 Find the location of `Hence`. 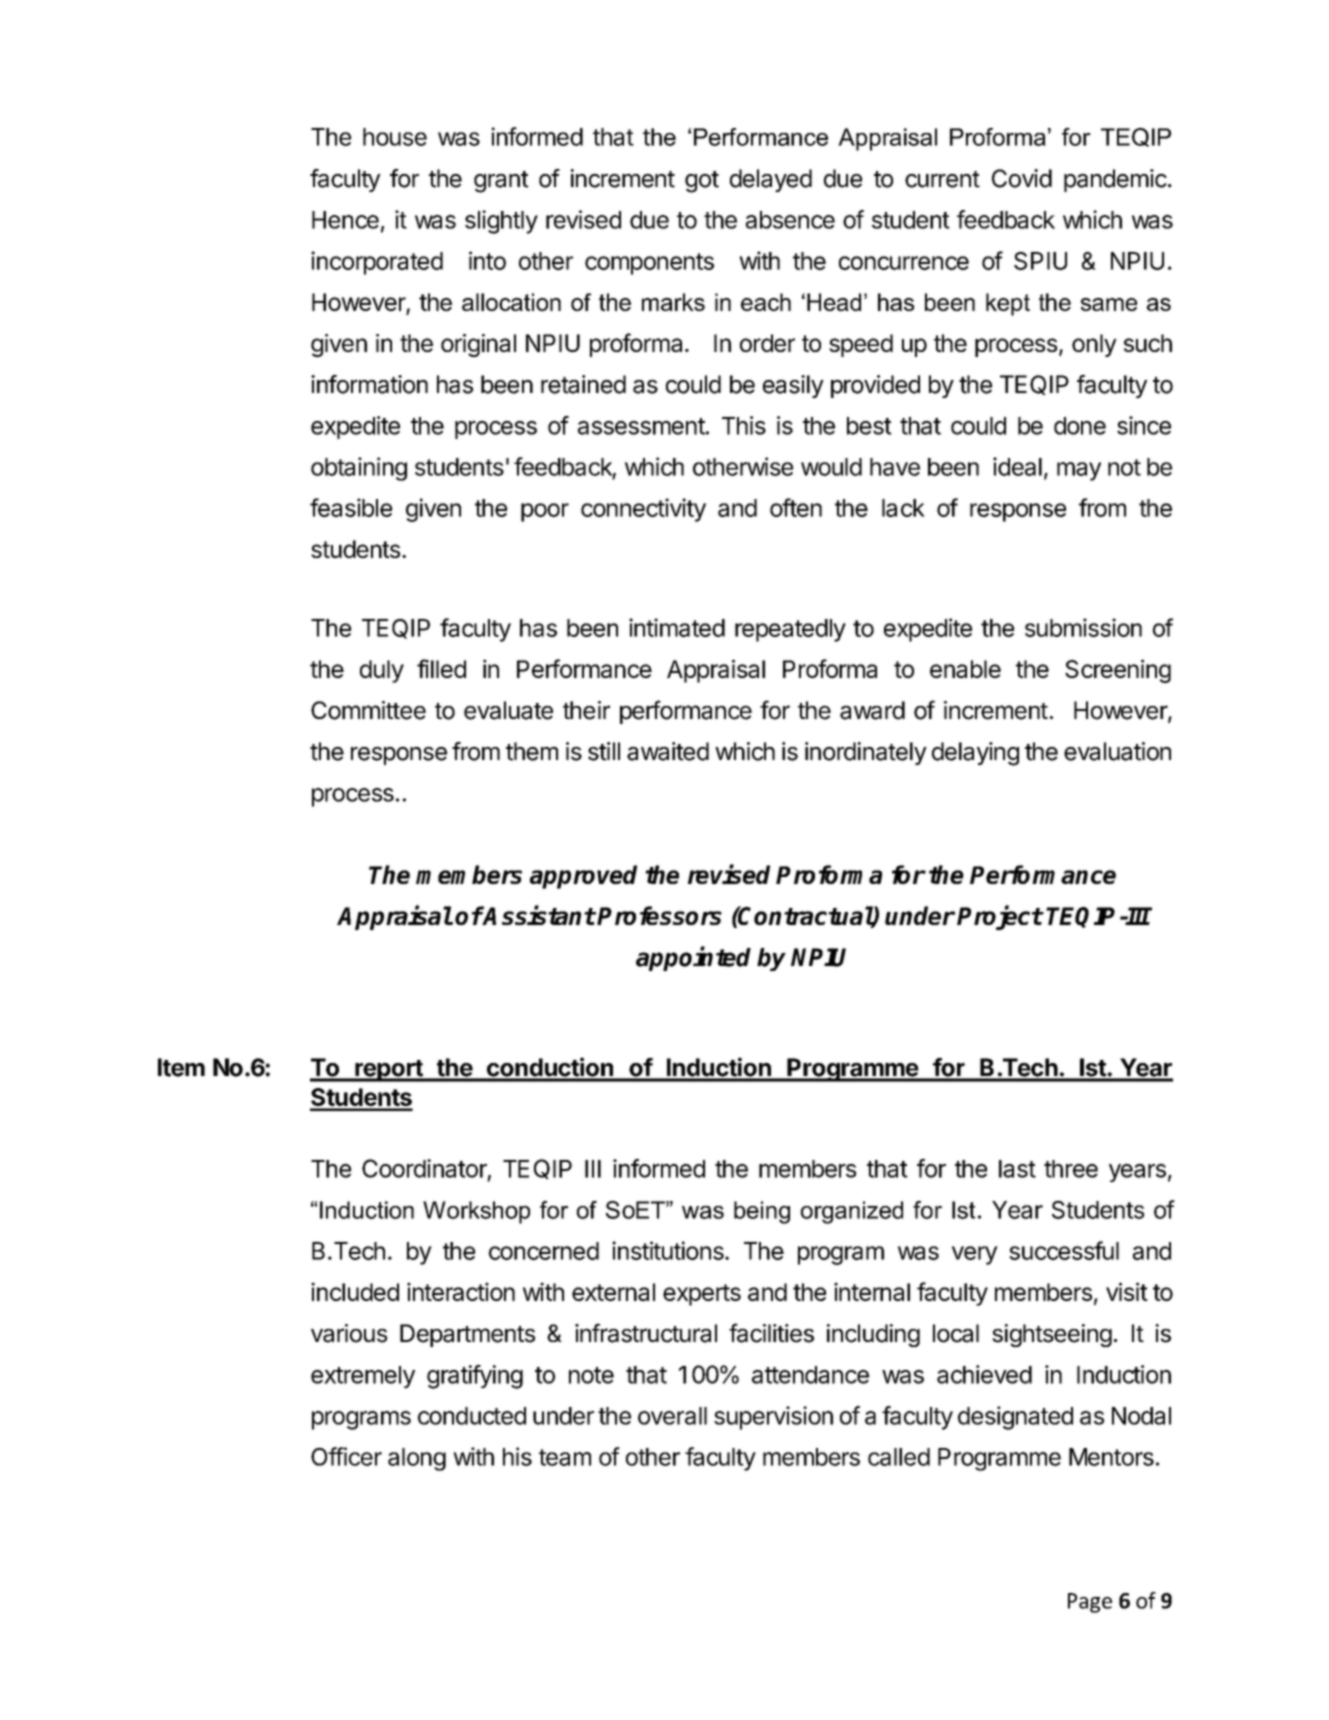

Hence is located at coordinates (345, 220).
